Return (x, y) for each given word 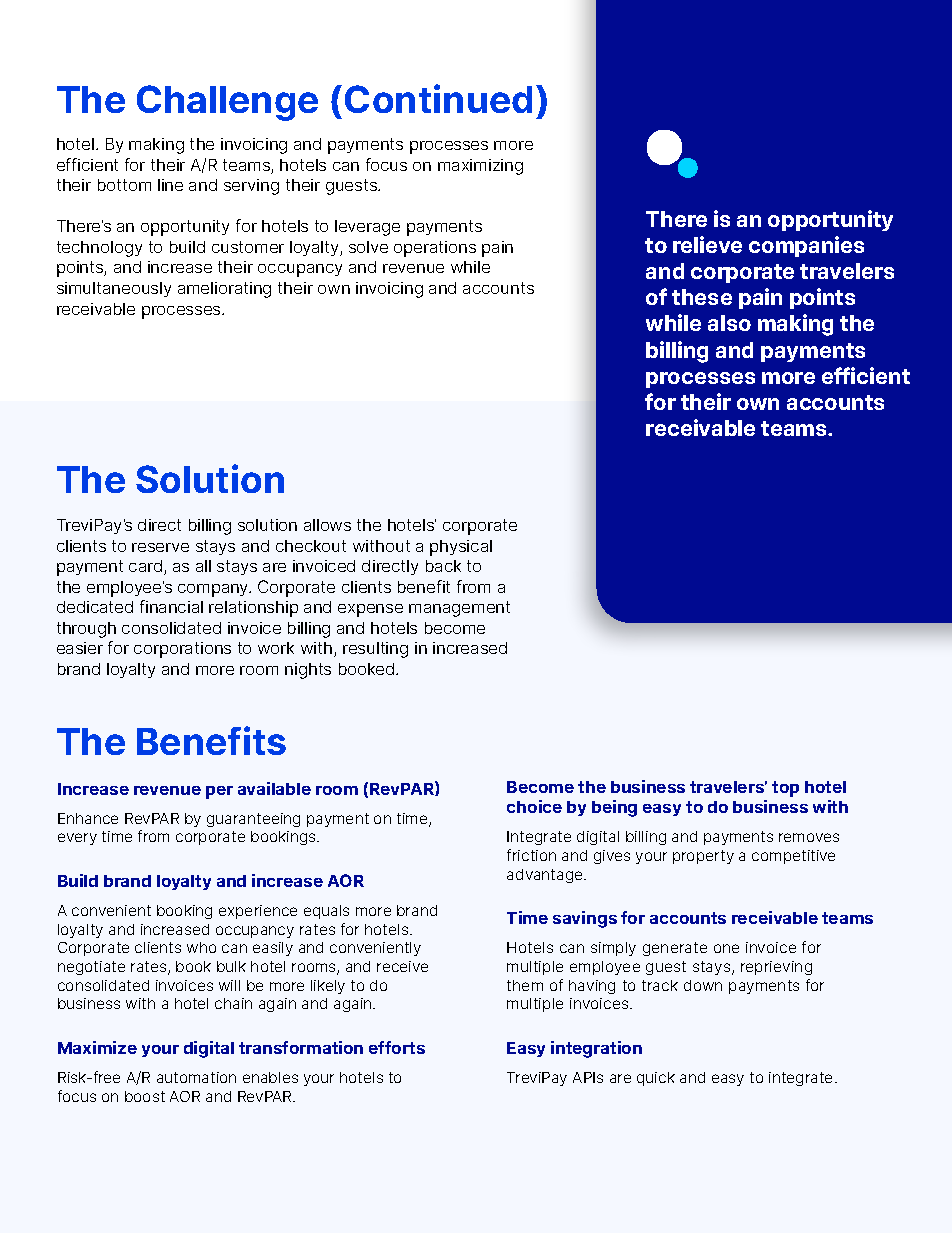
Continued (438, 98)
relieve (707, 244)
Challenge (227, 103)
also (729, 323)
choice (534, 806)
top (785, 789)
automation (196, 1077)
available (274, 788)
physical (461, 548)
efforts (397, 1047)
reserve (160, 547)
